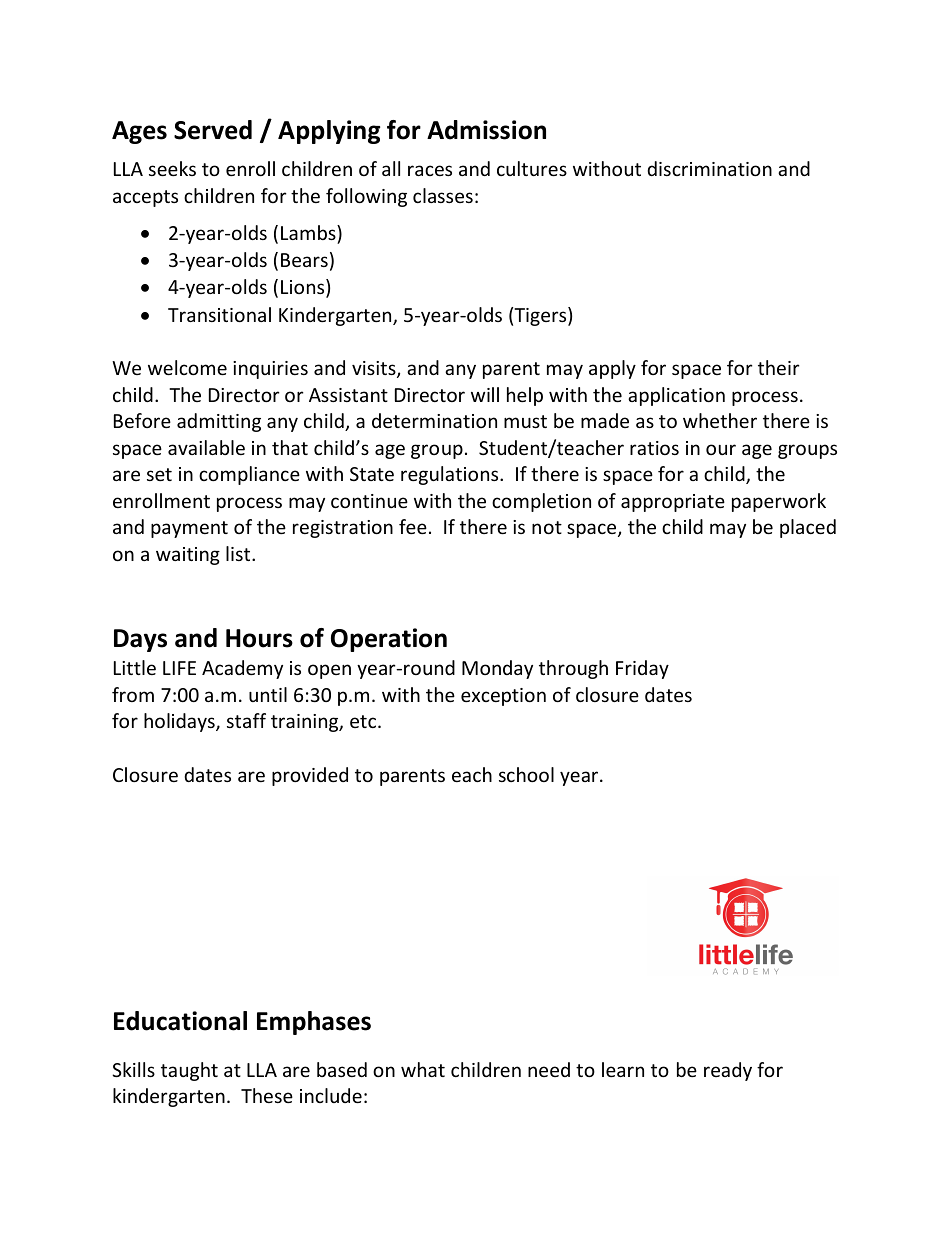  Describe the element at coordinates (728, 1071) in the image. I see `ready` at that location.
